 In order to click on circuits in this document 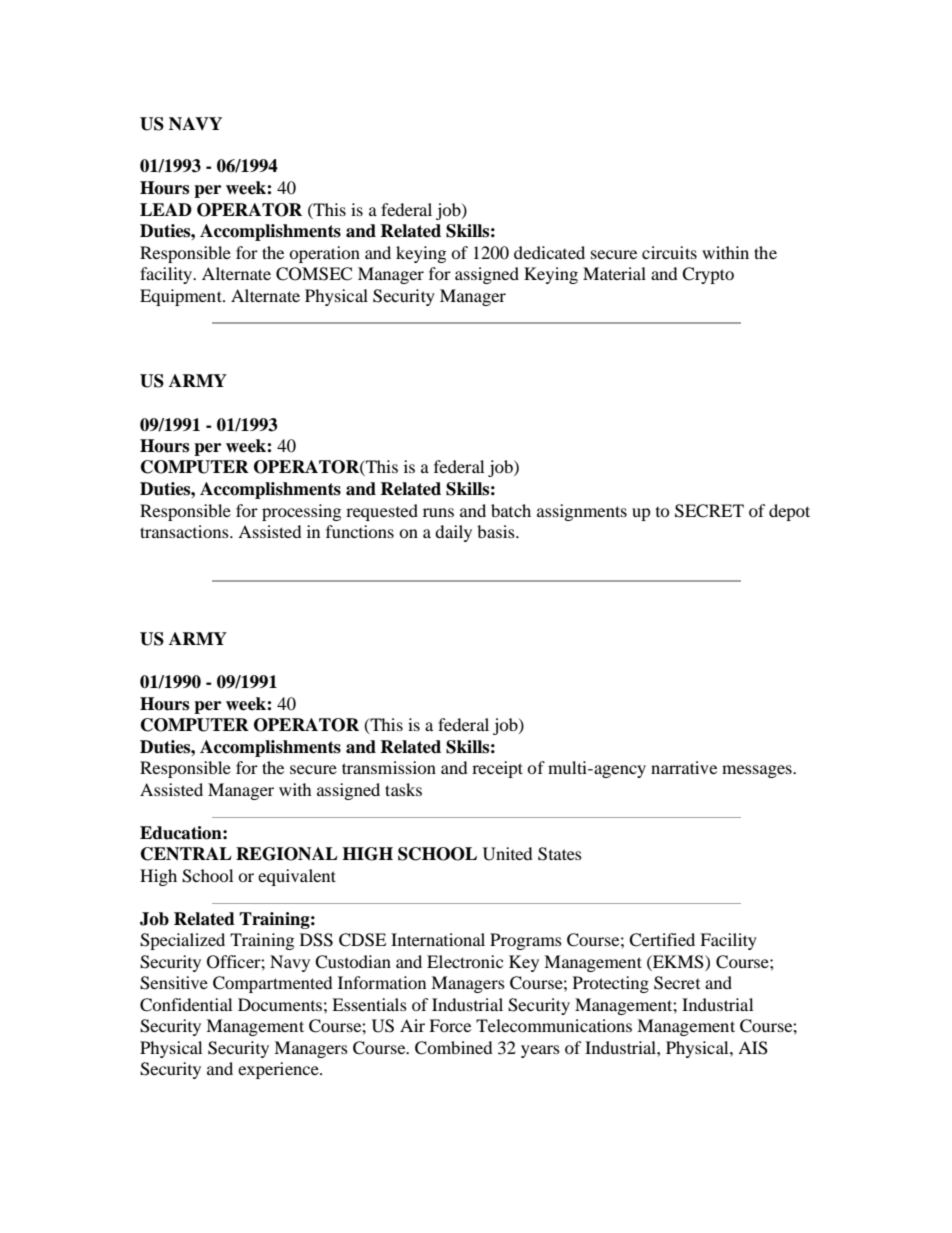, I will do `click(669, 252)`.
